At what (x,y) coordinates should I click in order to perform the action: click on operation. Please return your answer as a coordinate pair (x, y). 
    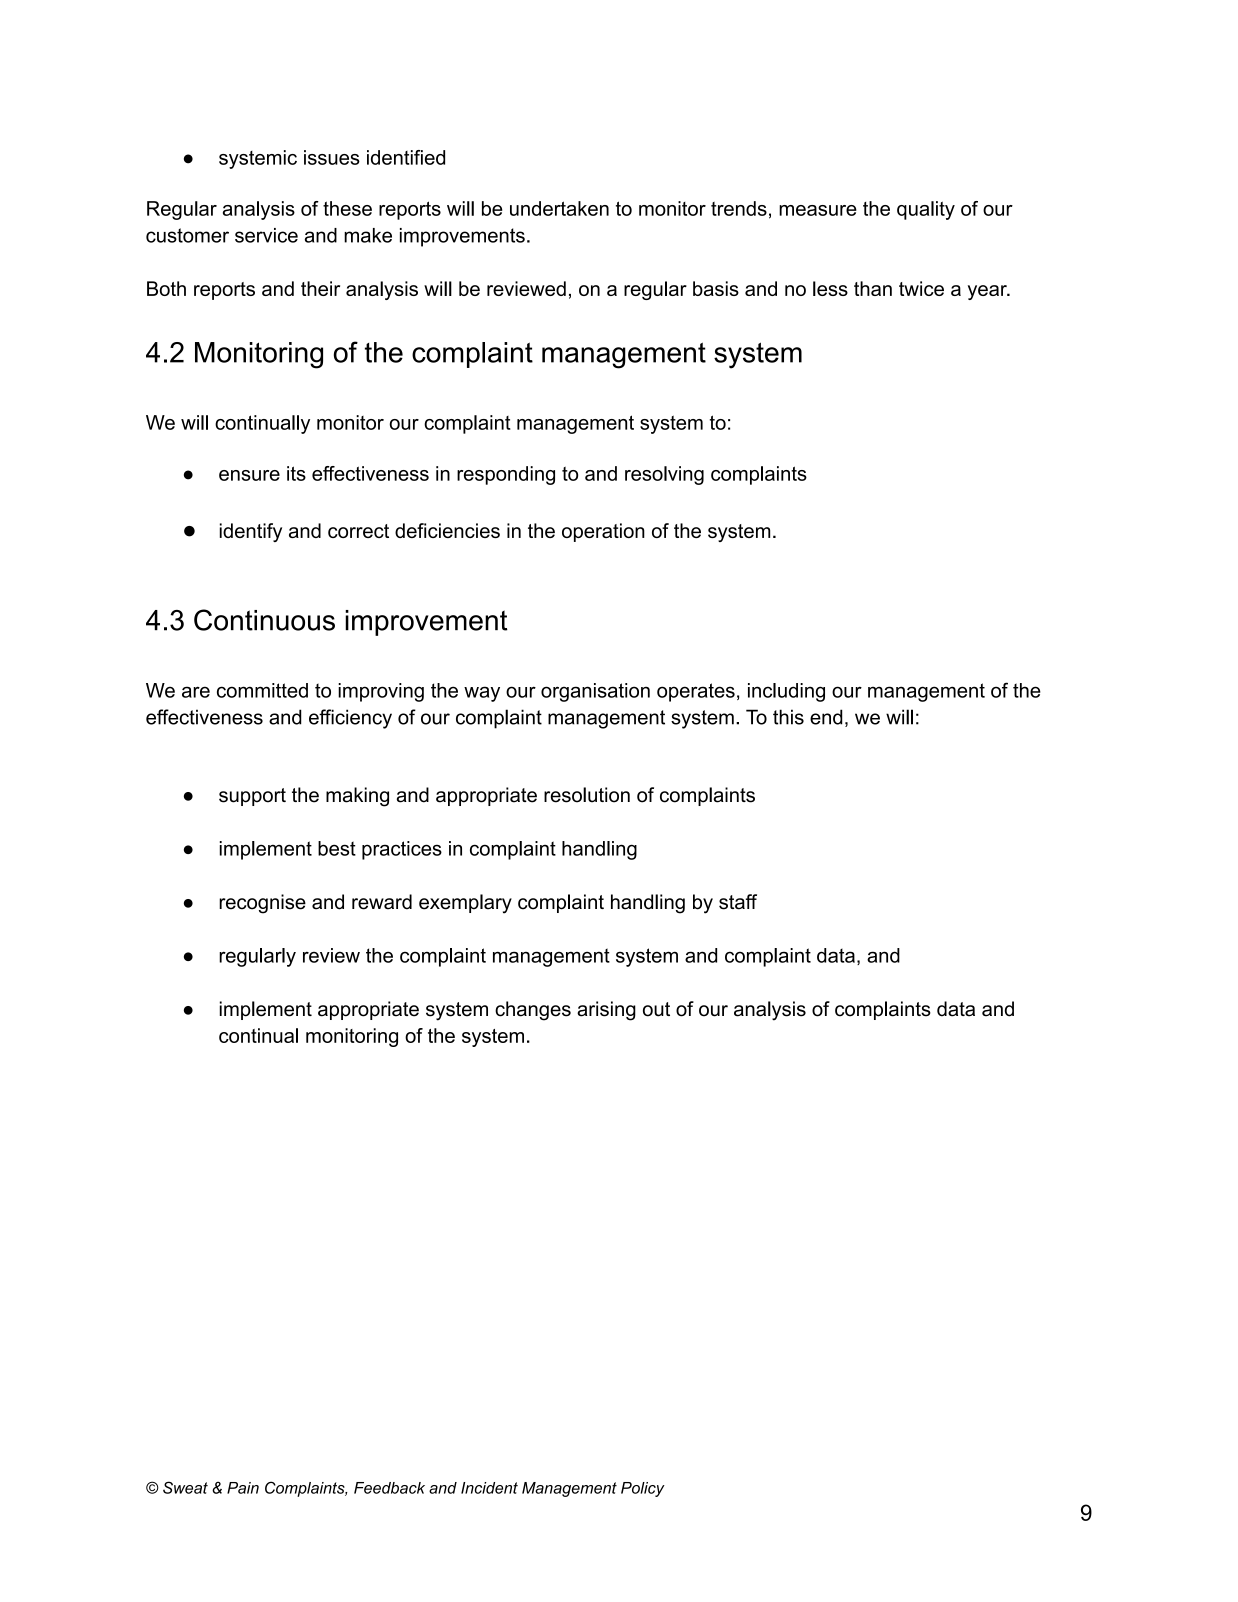
    Looking at the image, I should click on (603, 532).
